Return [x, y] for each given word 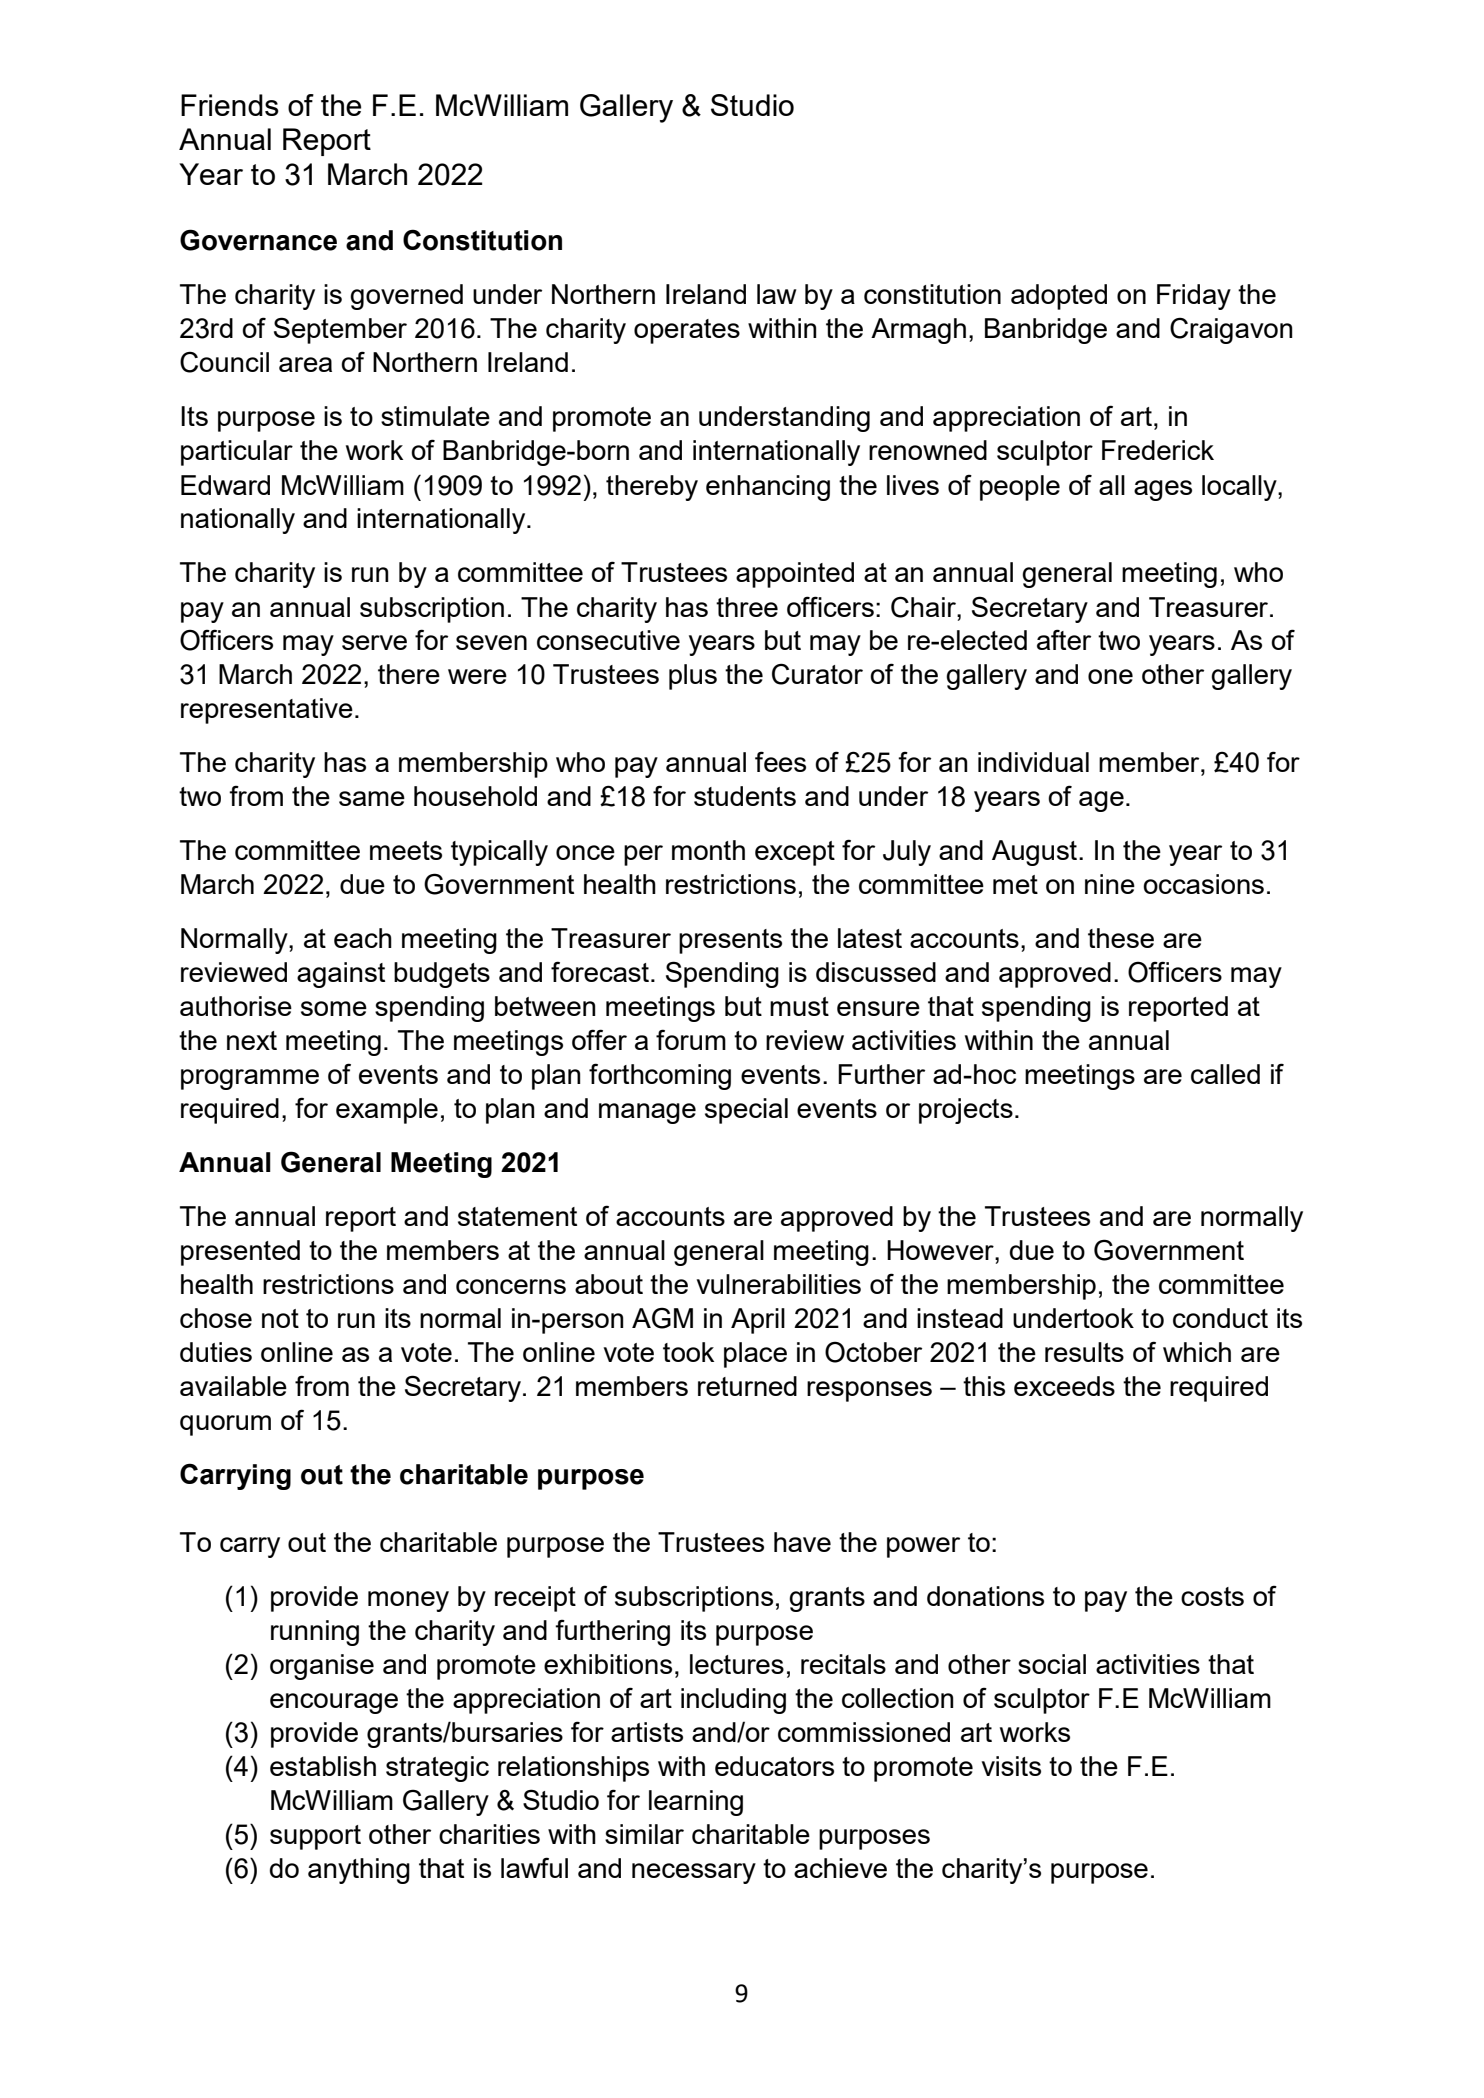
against [341, 975]
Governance [258, 240]
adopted [1059, 297]
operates [687, 331]
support [315, 1837]
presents [730, 941]
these [1121, 938]
